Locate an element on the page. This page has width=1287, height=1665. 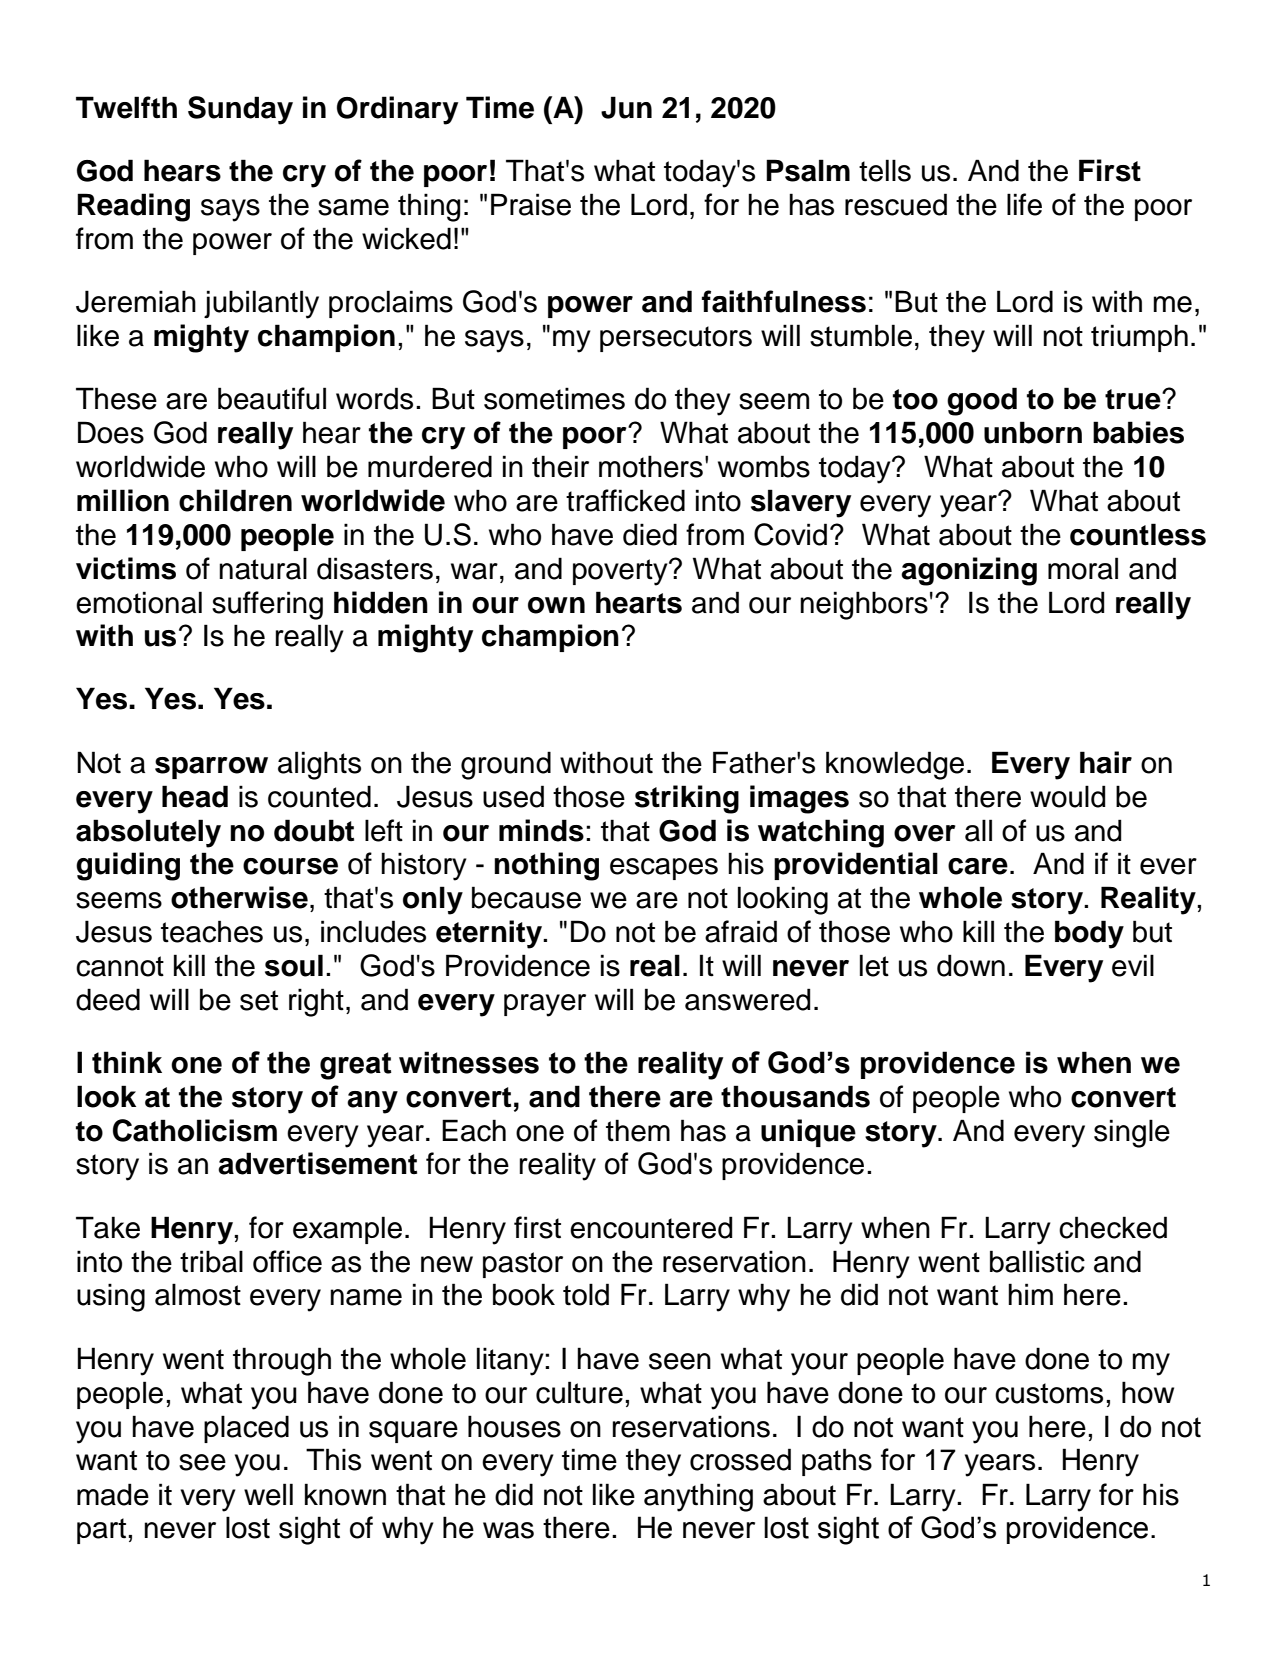
crossed is located at coordinates (740, 1459).
